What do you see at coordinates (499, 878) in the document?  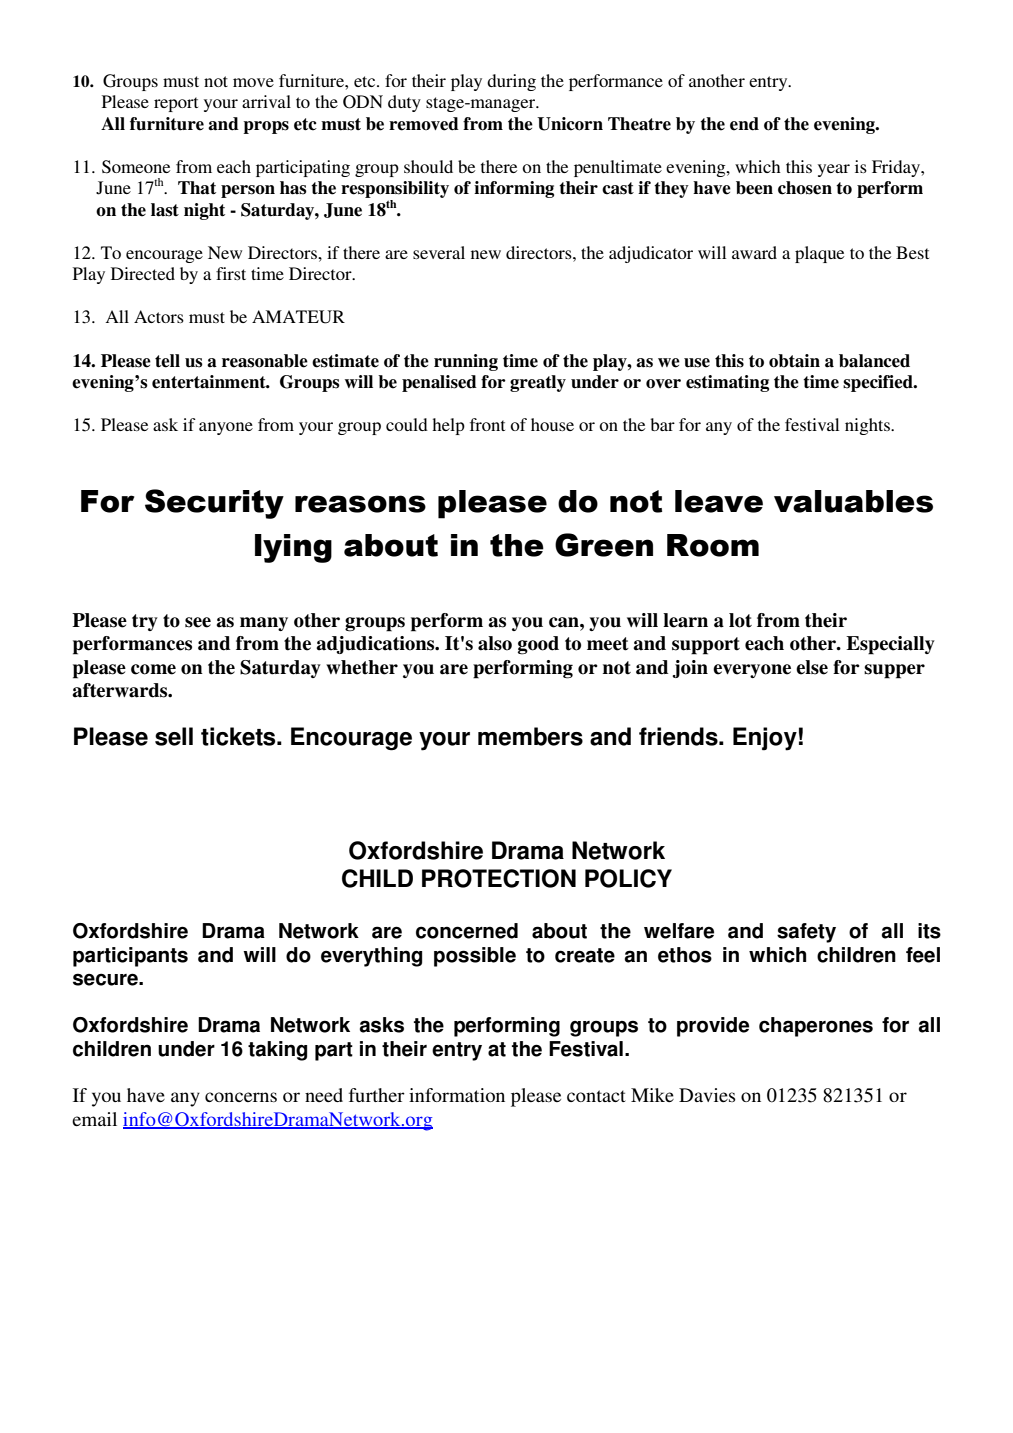 I see `PROTECTION` at bounding box center [499, 878].
